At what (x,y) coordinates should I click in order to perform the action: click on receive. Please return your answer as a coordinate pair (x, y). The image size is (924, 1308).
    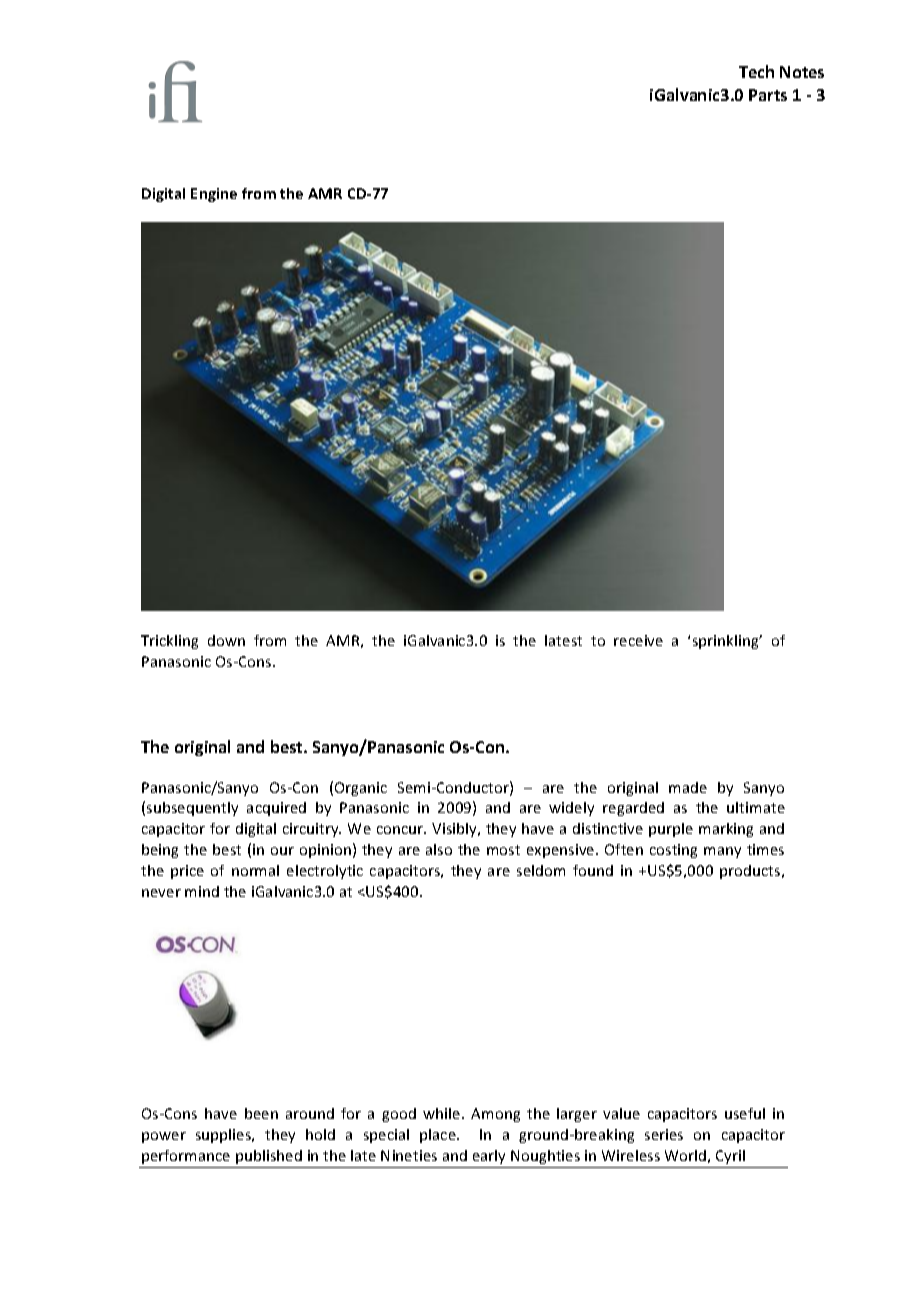
    Looking at the image, I should click on (638, 640).
